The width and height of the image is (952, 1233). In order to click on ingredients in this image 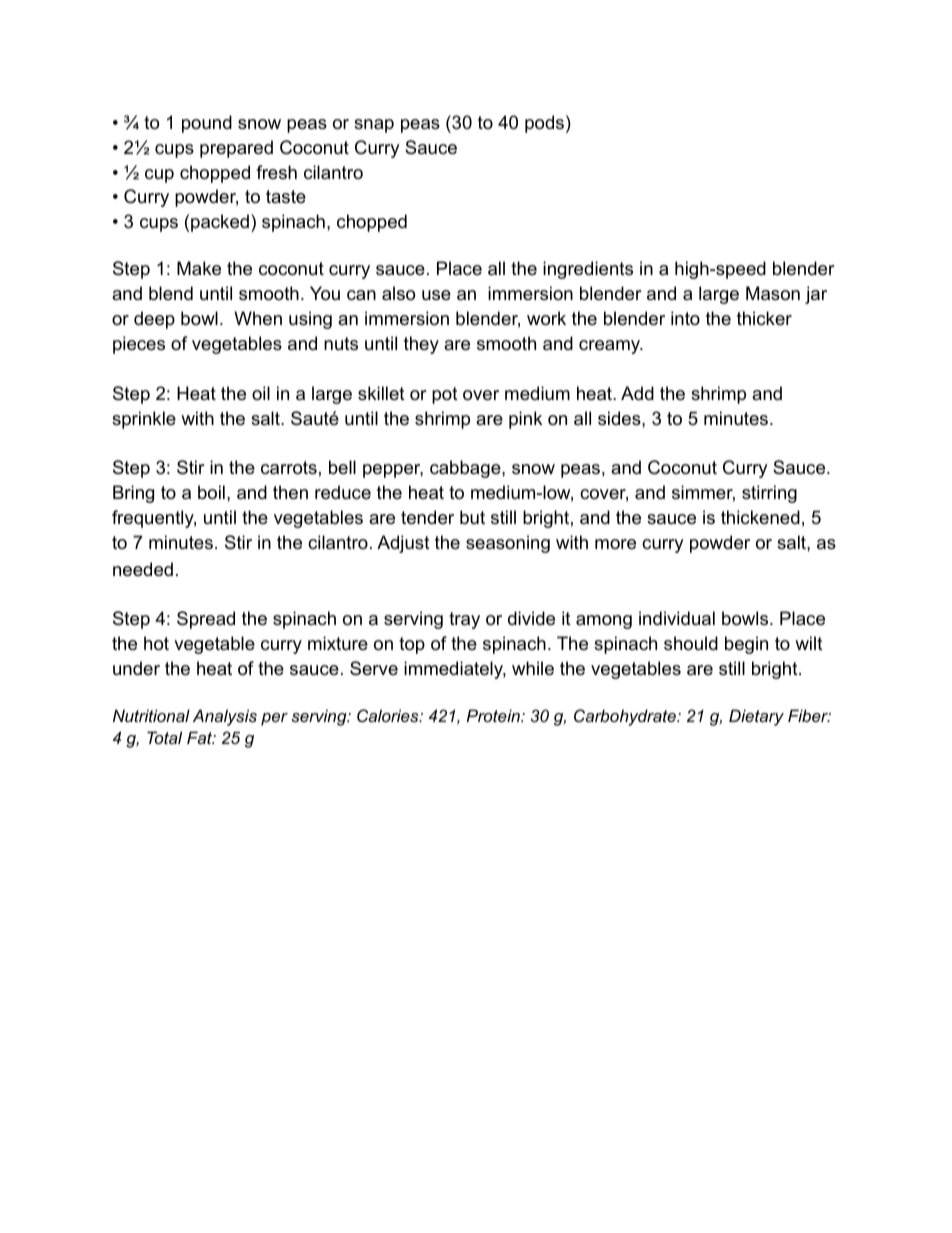, I will do `click(588, 270)`.
